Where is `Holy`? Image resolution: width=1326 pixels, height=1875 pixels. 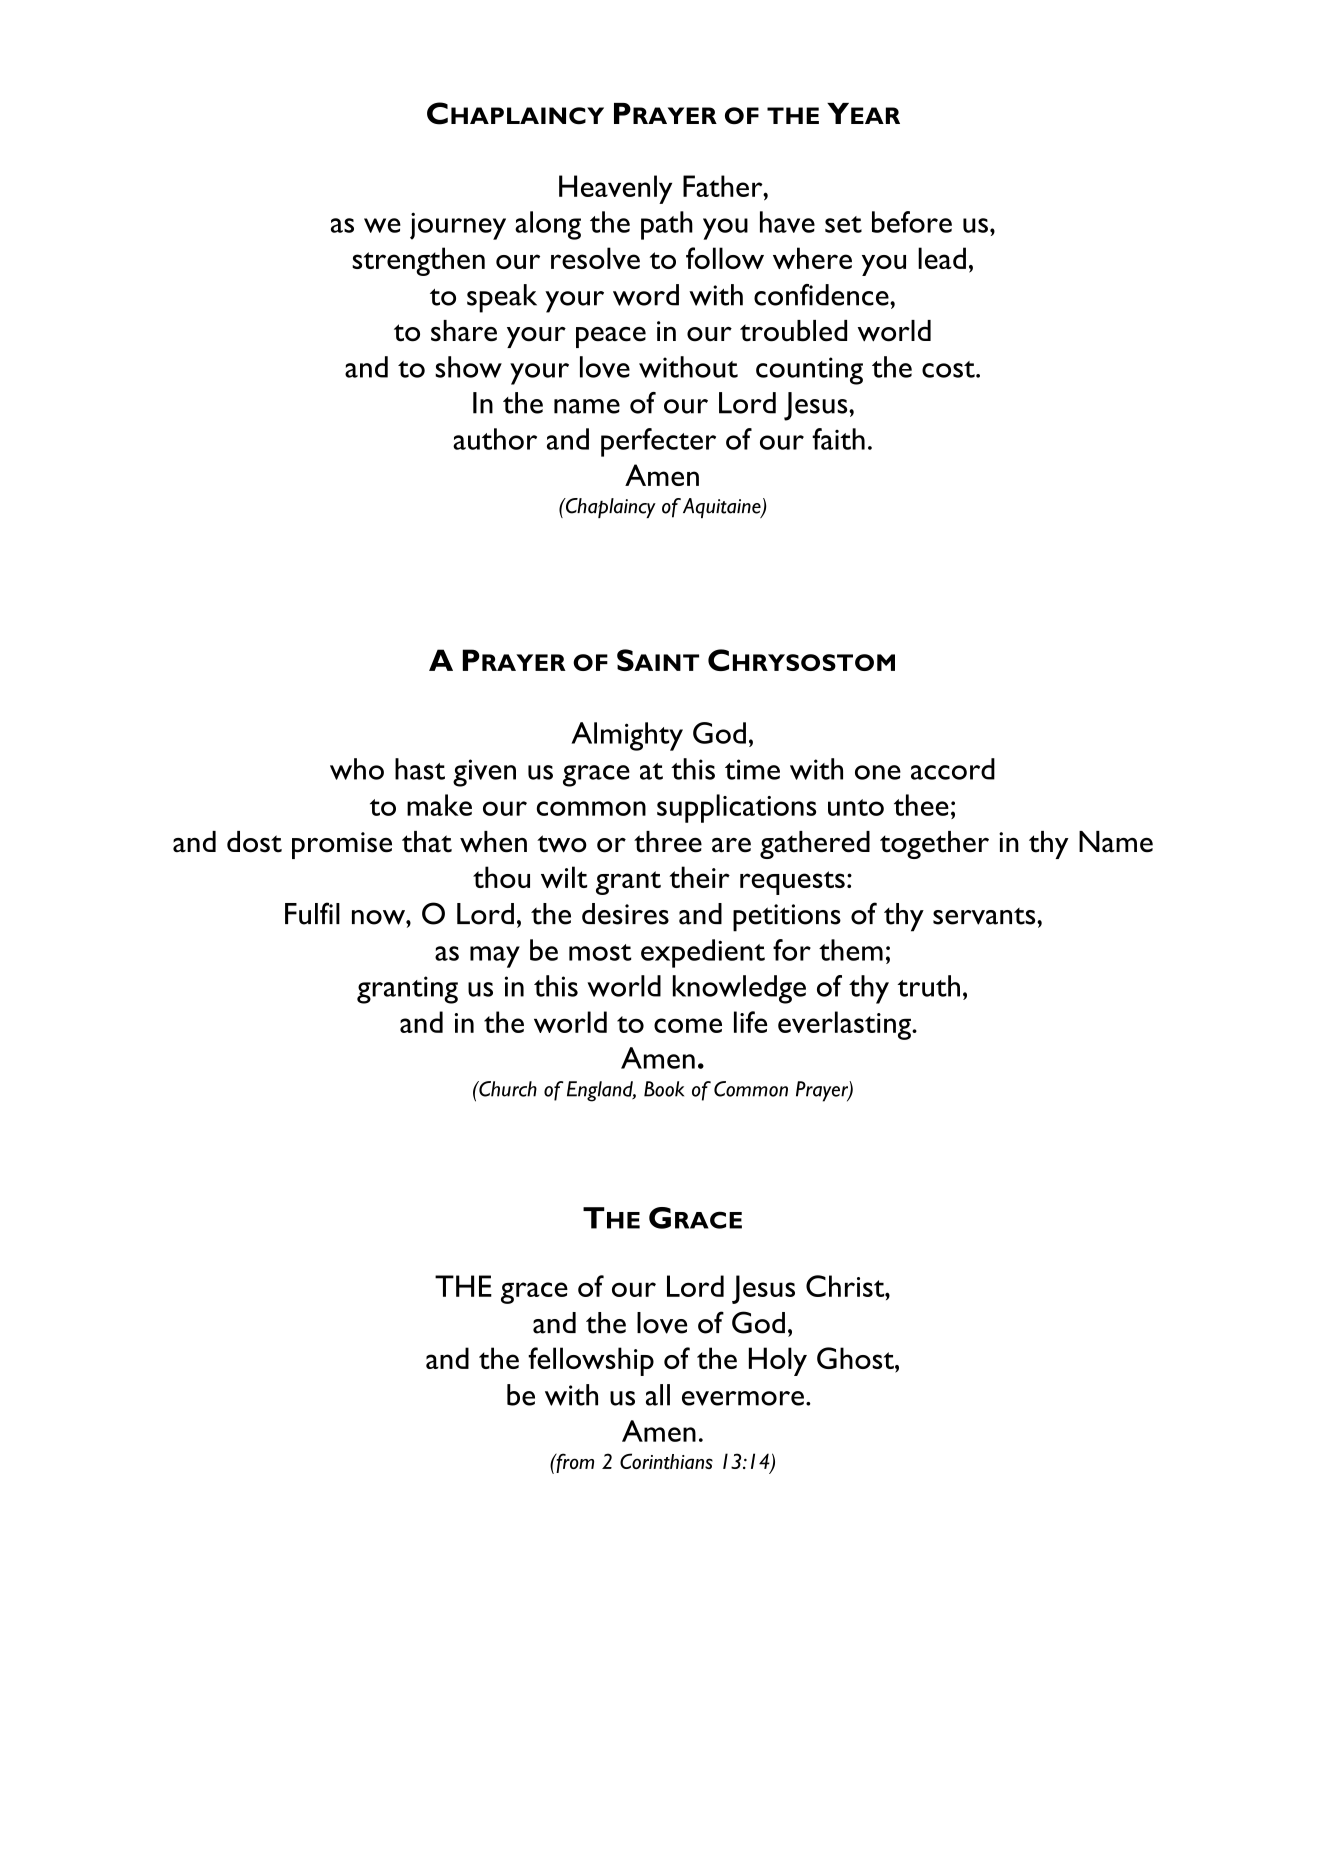 Holy is located at coordinates (778, 1361).
